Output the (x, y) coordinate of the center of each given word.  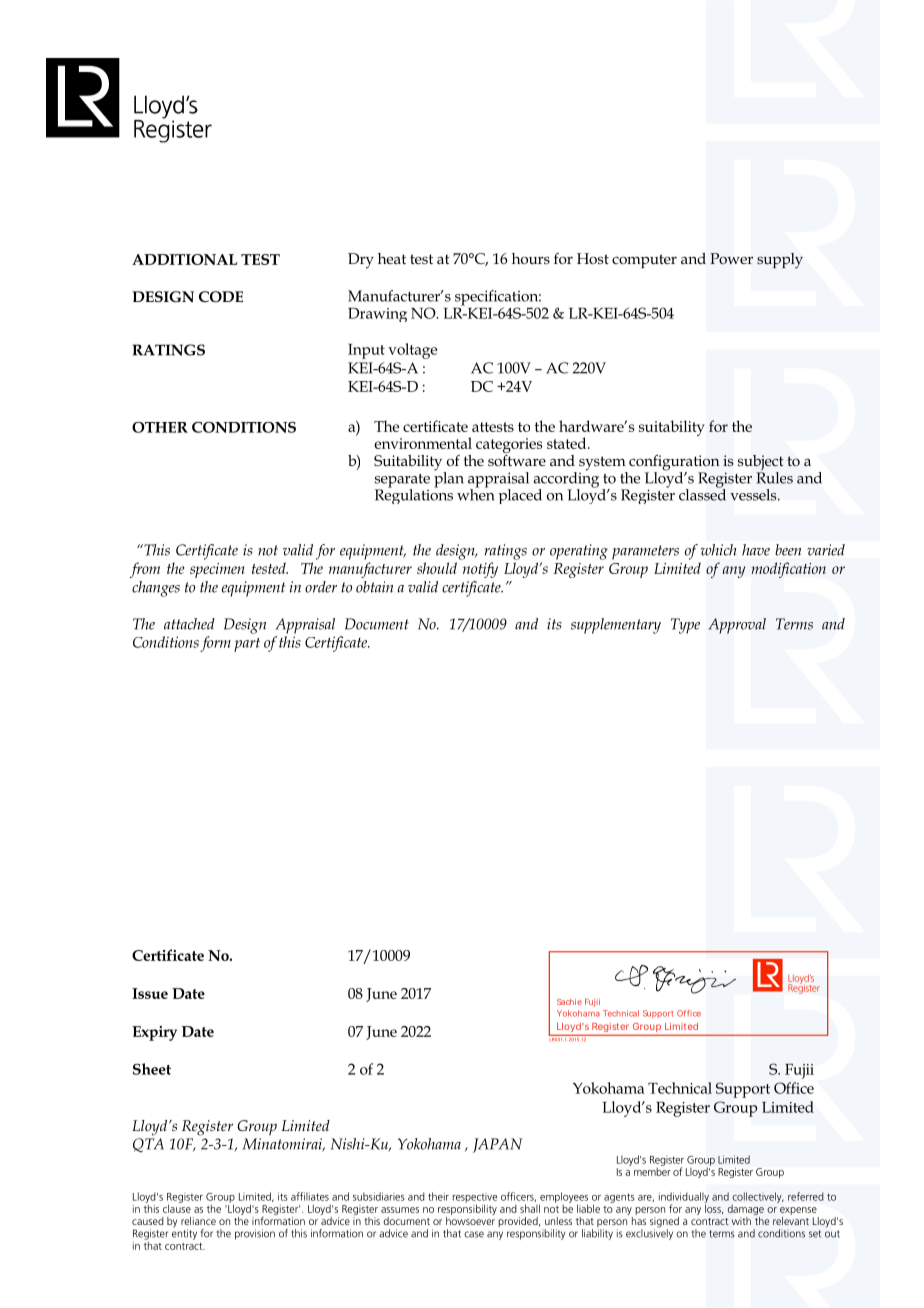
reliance (198, 1221)
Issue (150, 993)
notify (480, 570)
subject (761, 464)
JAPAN (498, 1145)
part (247, 645)
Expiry (154, 1033)
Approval (737, 626)
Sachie (569, 1002)
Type (685, 626)
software (517, 459)
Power (731, 258)
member (652, 1170)
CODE (221, 296)
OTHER (160, 427)
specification (498, 299)
